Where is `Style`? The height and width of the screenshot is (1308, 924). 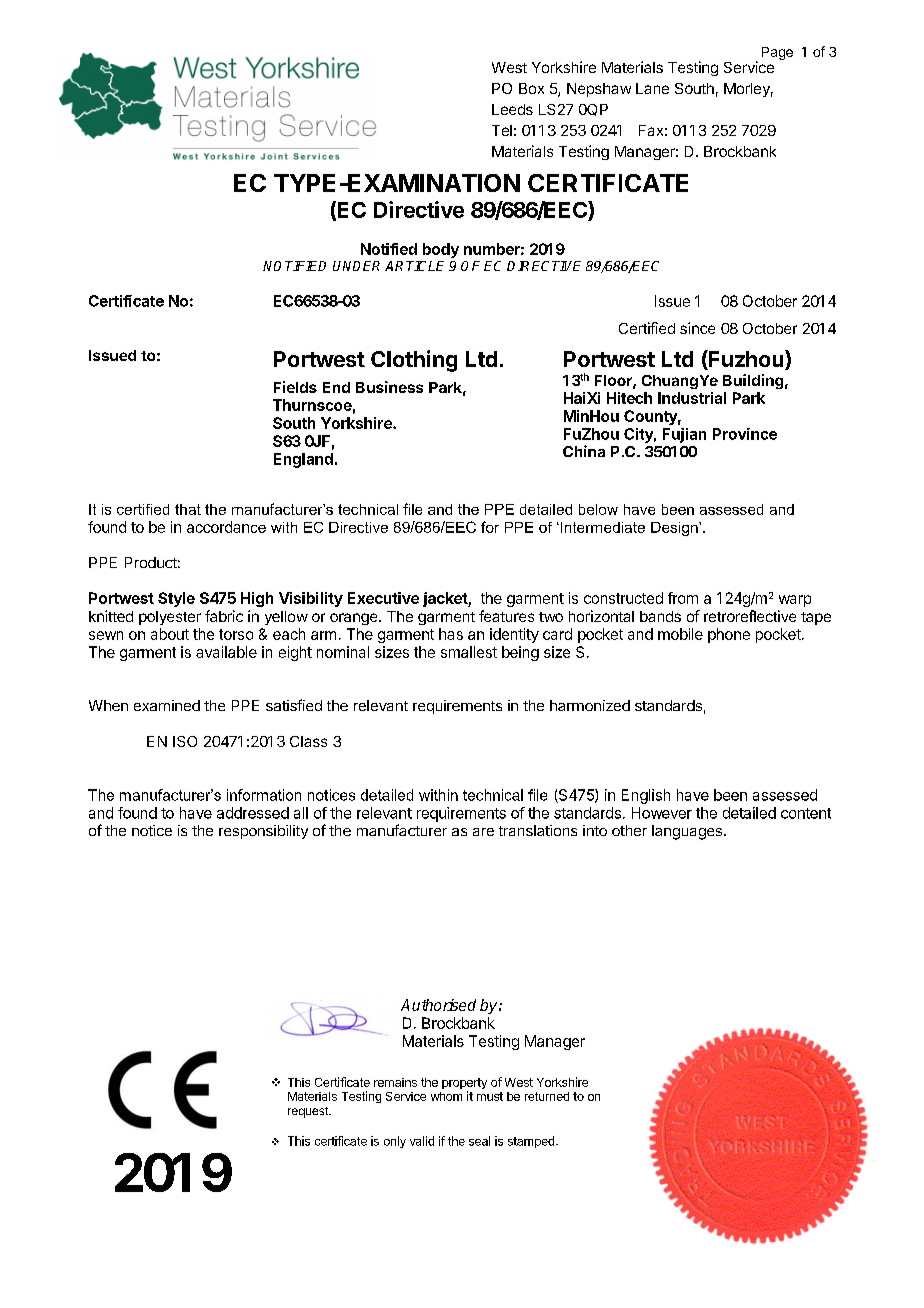 Style is located at coordinates (176, 599).
